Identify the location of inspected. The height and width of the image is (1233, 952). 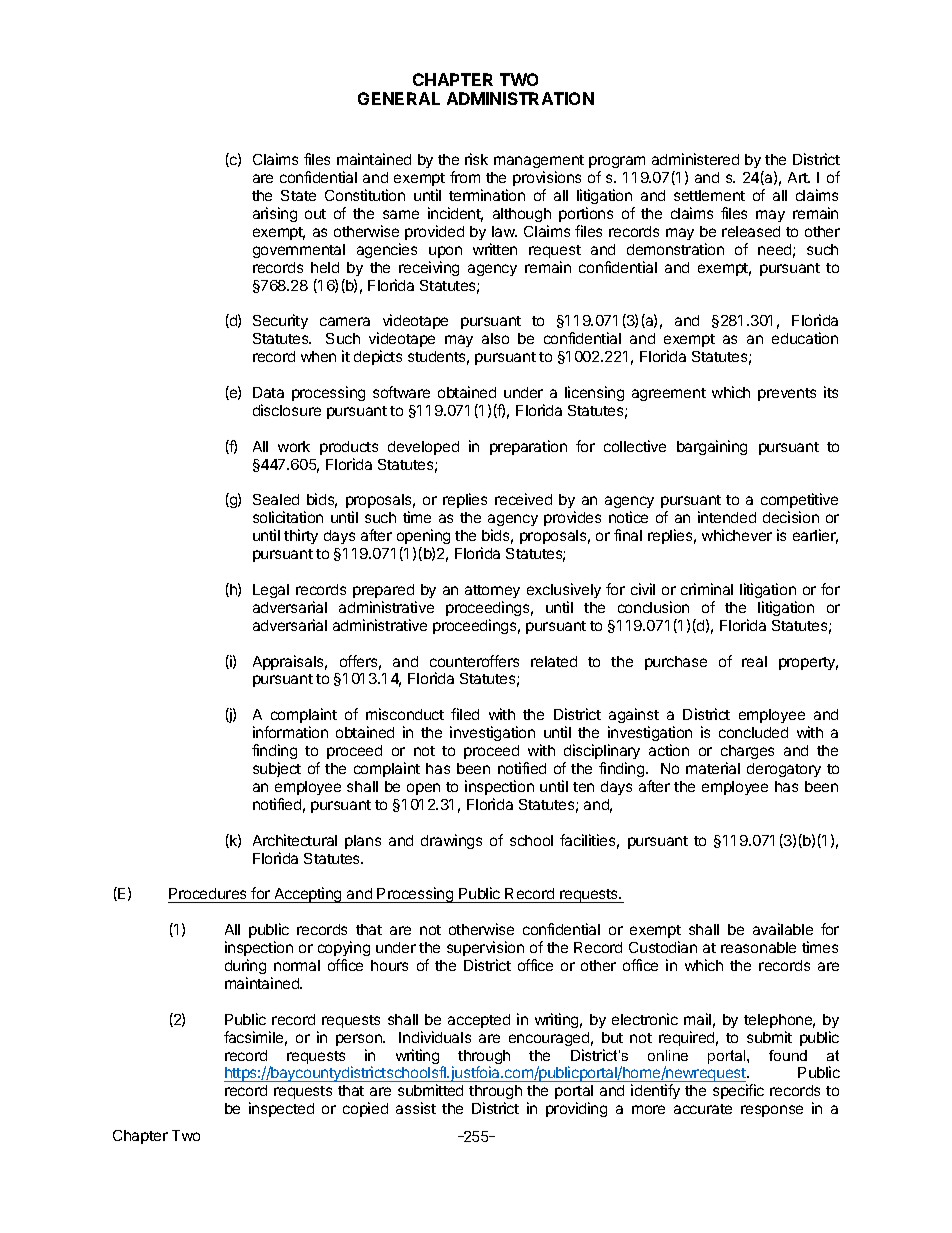
(281, 1109).
